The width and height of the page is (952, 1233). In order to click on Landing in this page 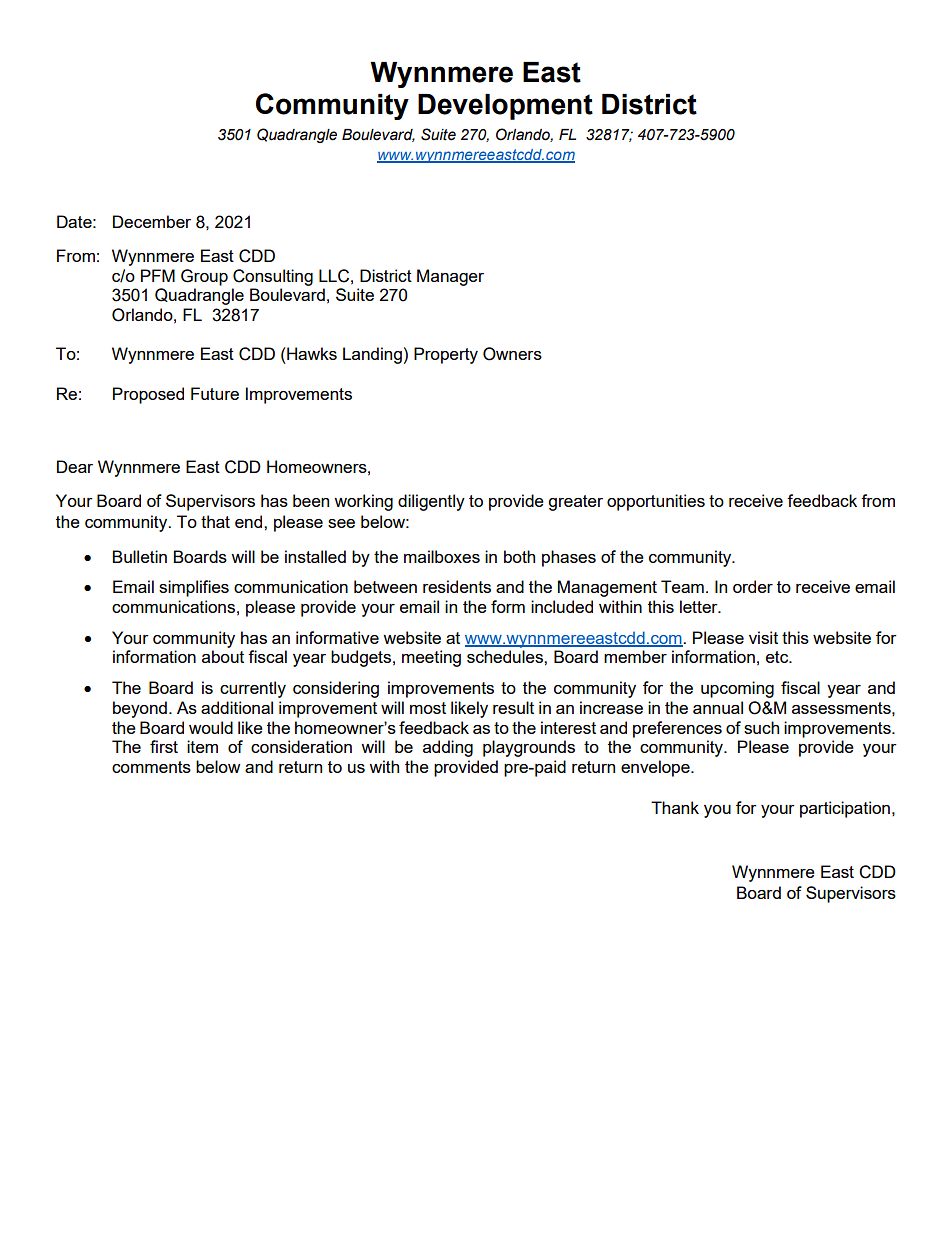, I will do `click(372, 355)`.
